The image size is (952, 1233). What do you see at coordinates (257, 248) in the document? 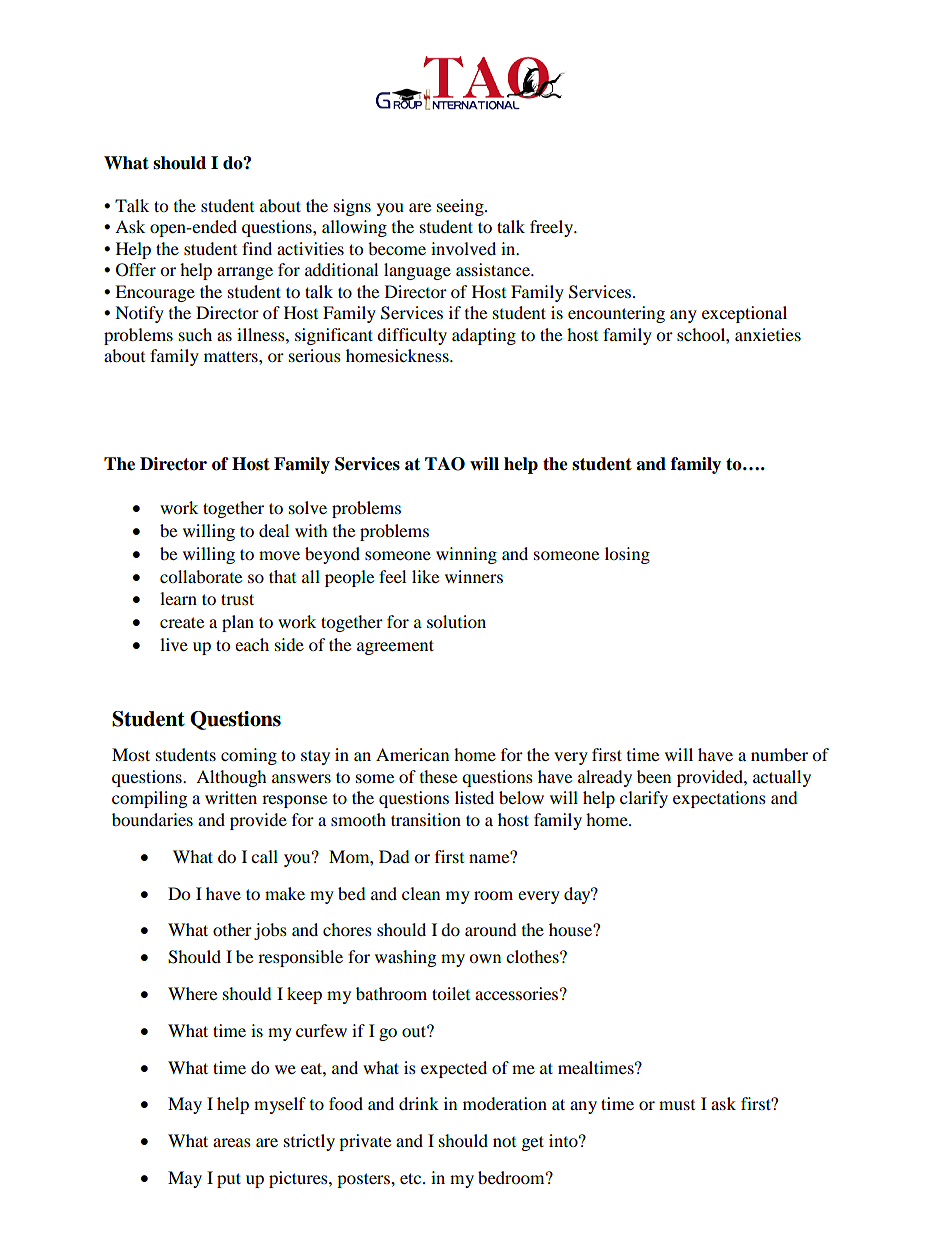
I see `find` at bounding box center [257, 248].
